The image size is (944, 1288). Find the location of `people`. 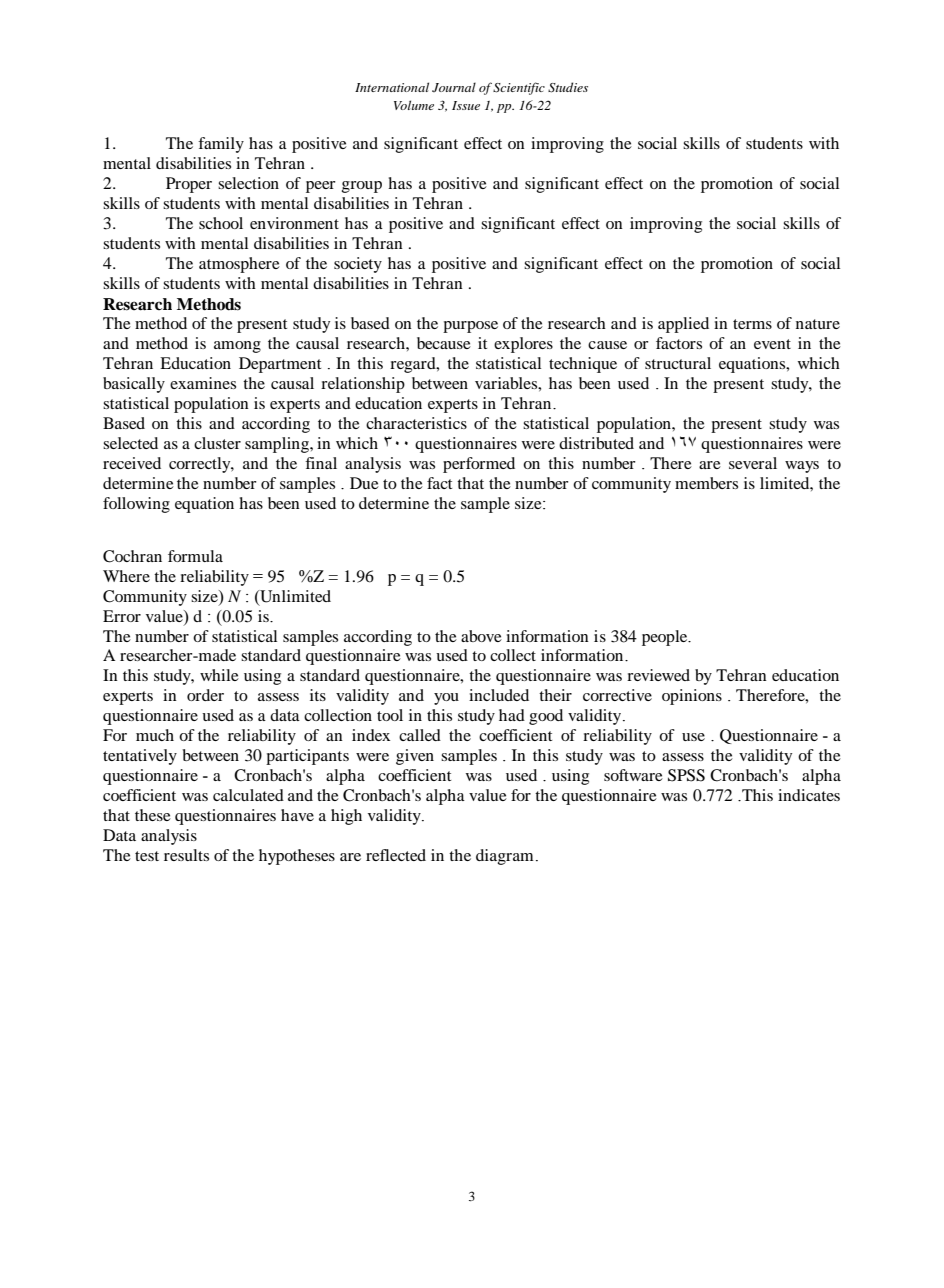

people is located at coordinates (666, 638).
